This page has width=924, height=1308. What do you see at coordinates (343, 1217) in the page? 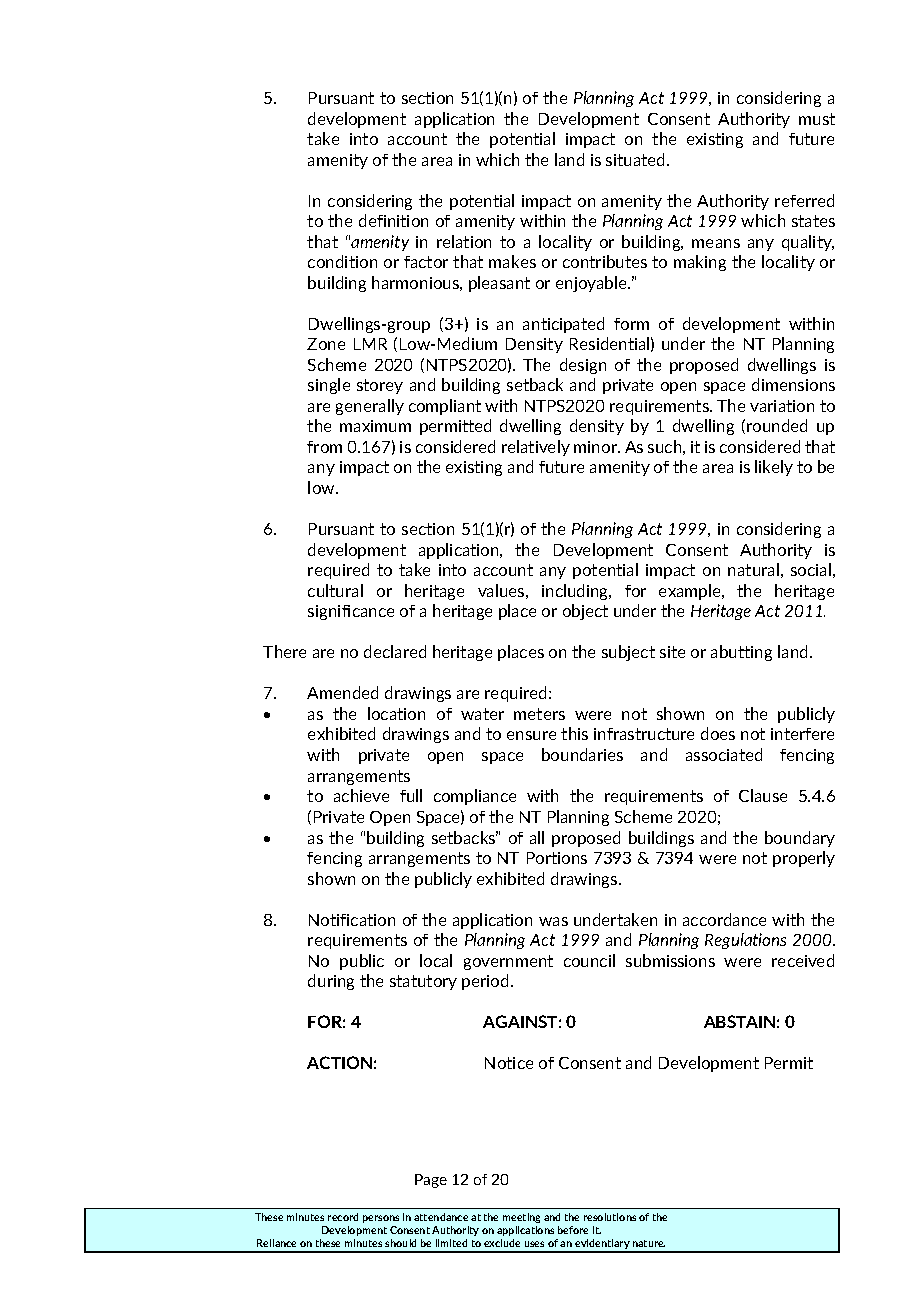
I see `record` at bounding box center [343, 1217].
